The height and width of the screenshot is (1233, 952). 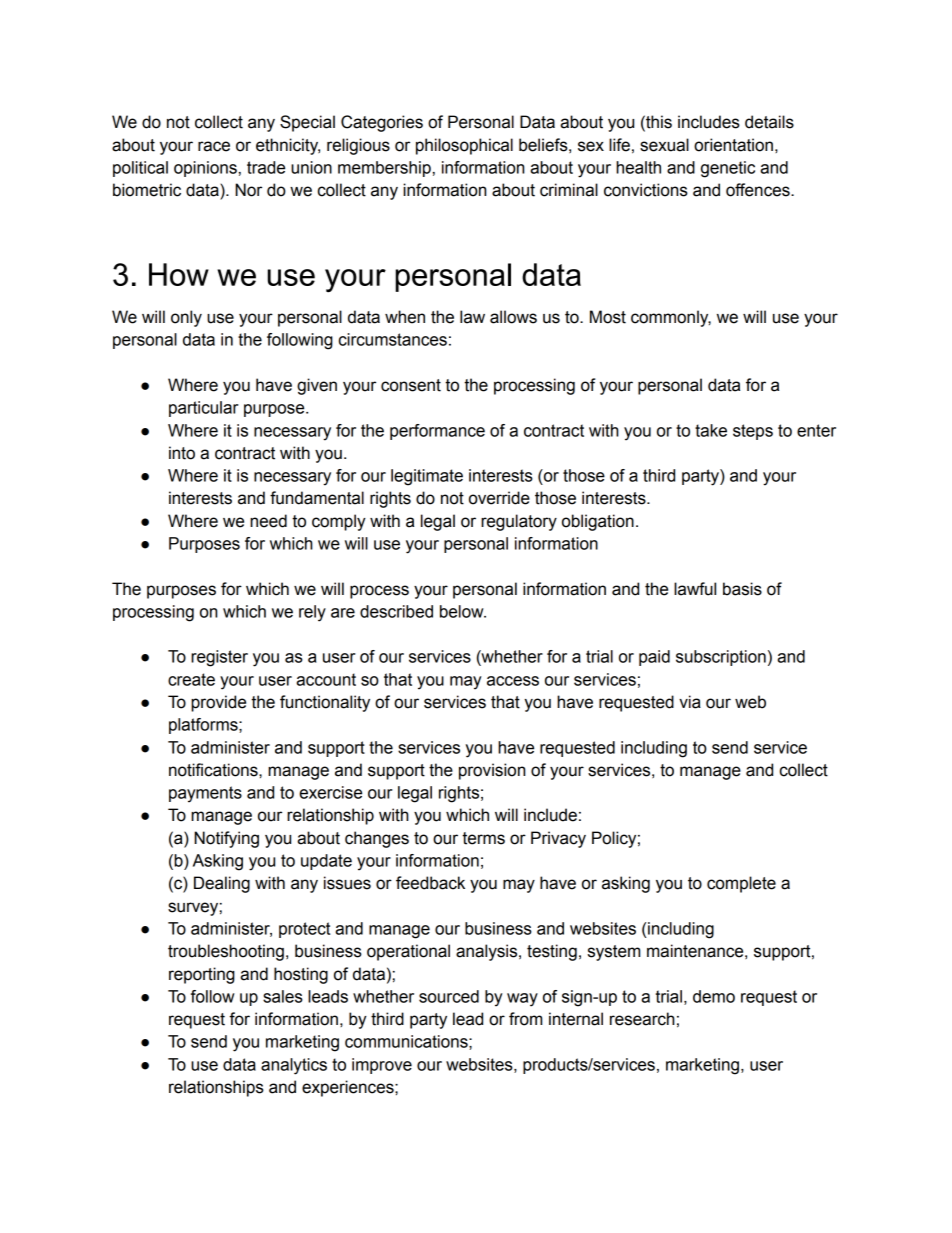 I want to click on analytics, so click(x=294, y=1066).
